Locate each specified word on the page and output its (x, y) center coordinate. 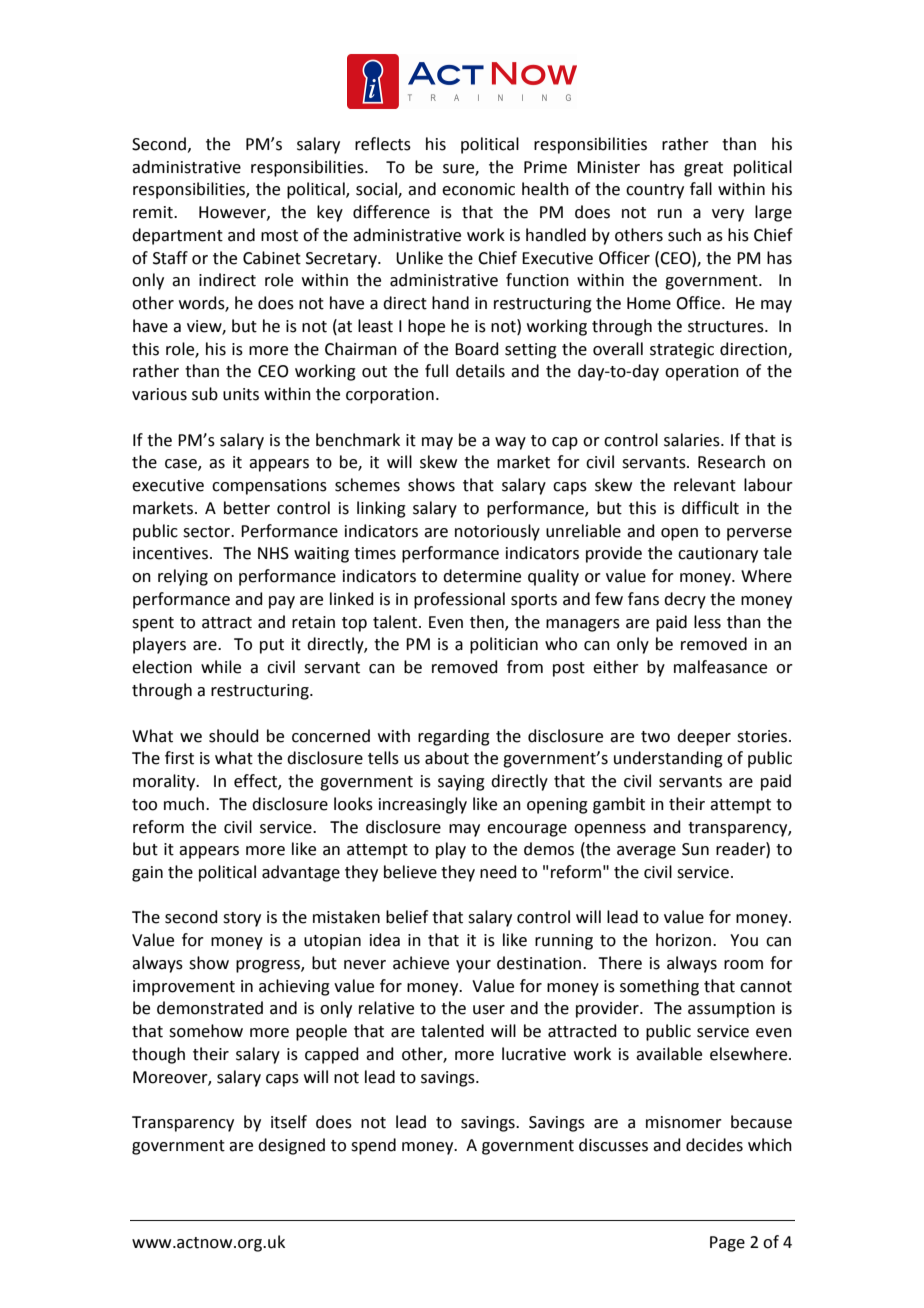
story (242, 919)
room (743, 965)
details (480, 371)
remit (154, 212)
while (221, 667)
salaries (693, 440)
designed (291, 1146)
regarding (454, 737)
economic (478, 189)
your (473, 966)
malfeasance (720, 667)
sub (205, 394)
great (703, 169)
